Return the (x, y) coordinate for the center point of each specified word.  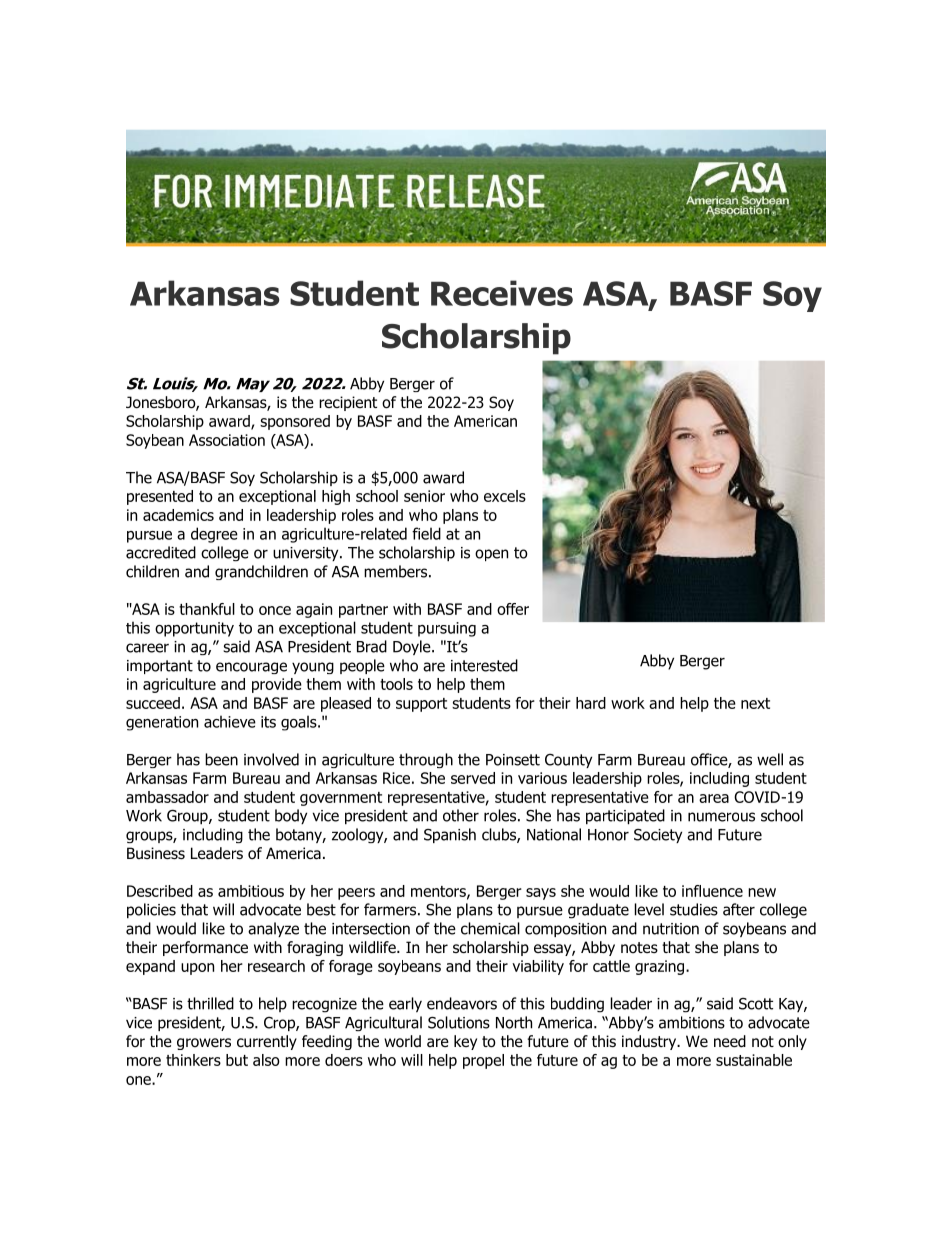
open (491, 555)
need (730, 1041)
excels (505, 496)
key (465, 1042)
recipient (348, 403)
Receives (502, 293)
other (461, 815)
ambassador (167, 797)
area (714, 798)
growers (204, 1044)
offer (513, 609)
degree (214, 535)
